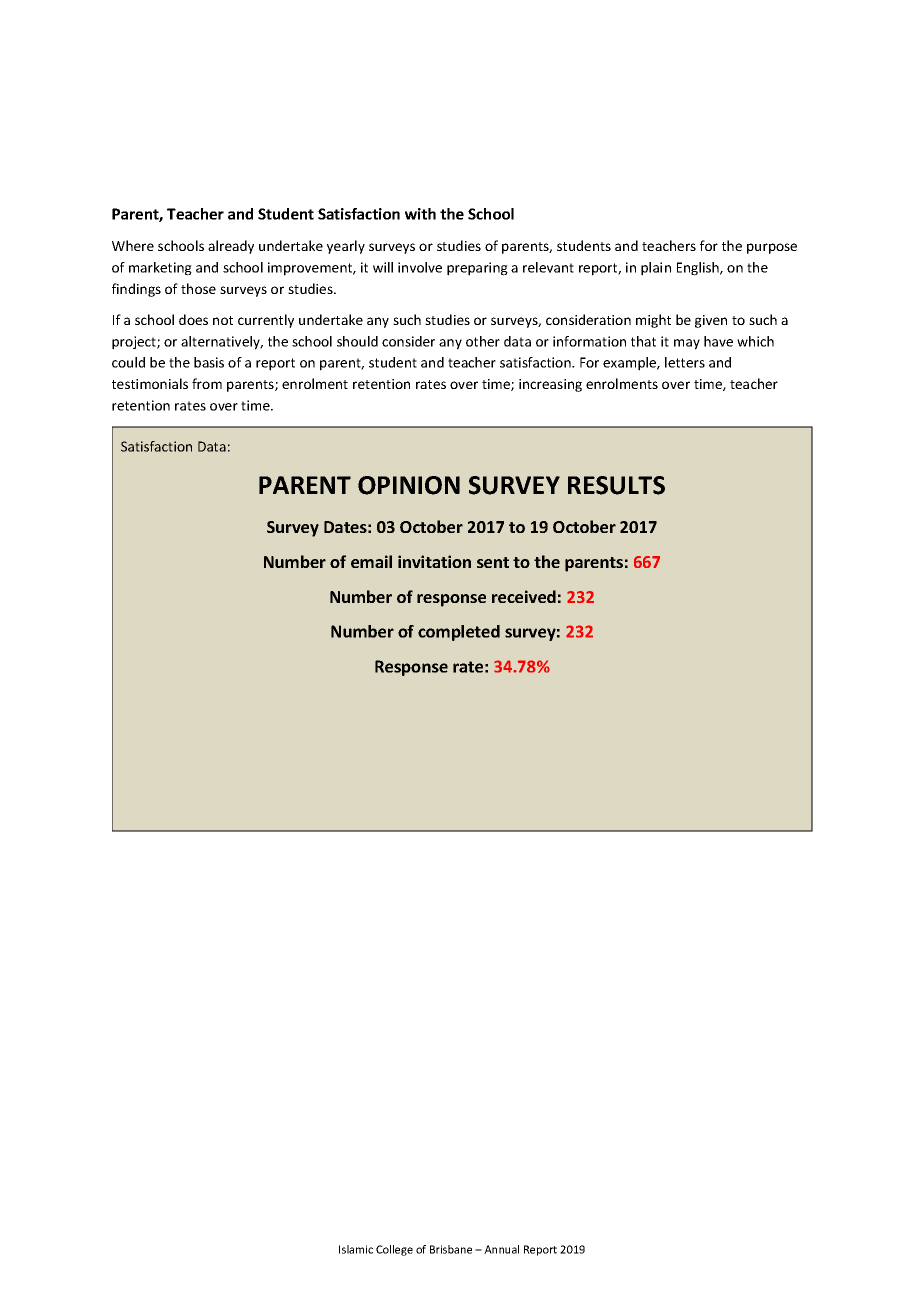 The image size is (924, 1308). What do you see at coordinates (656, 269) in the image?
I see `plain` at bounding box center [656, 269].
